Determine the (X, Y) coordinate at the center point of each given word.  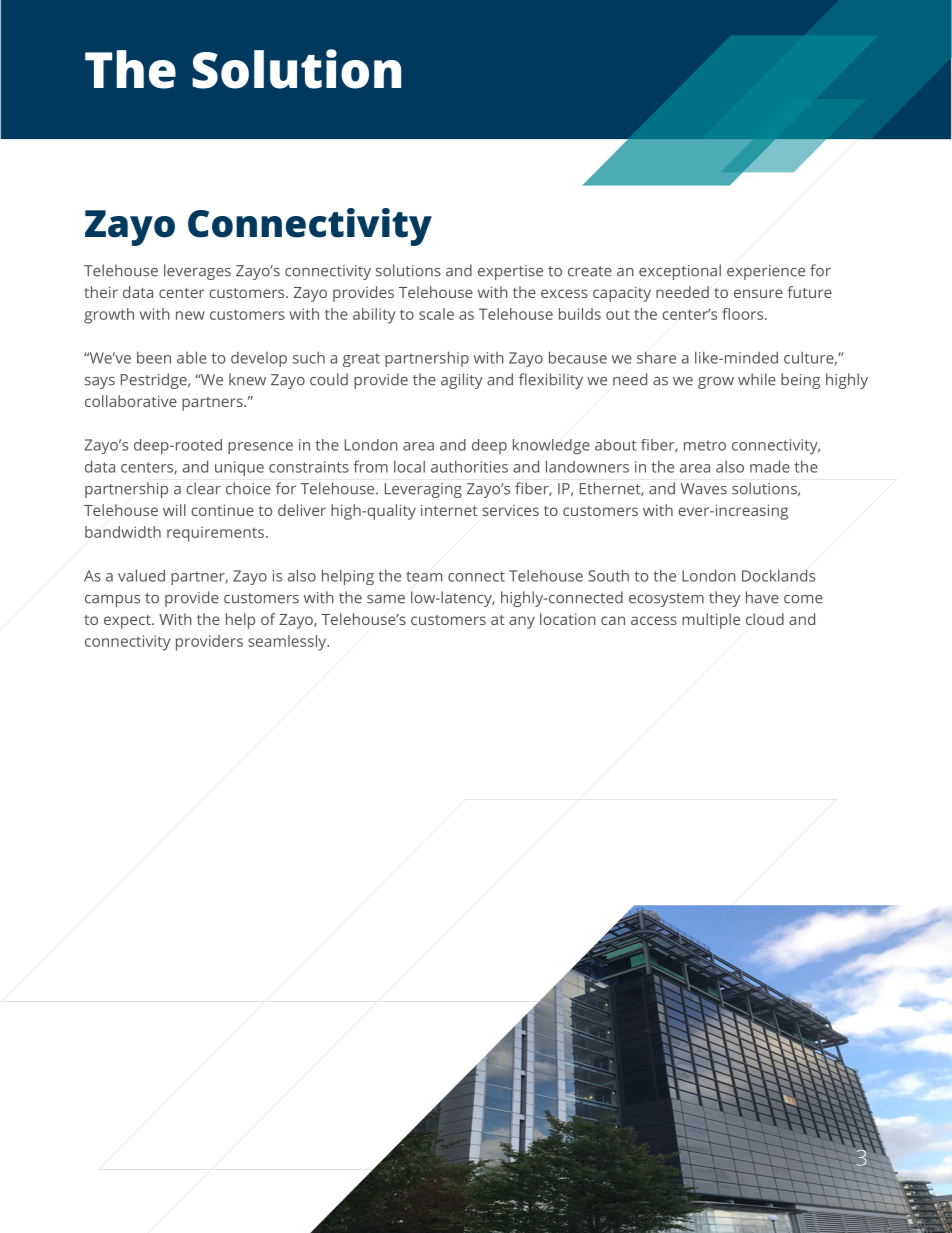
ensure (758, 293)
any (522, 622)
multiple (711, 621)
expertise (510, 272)
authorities (469, 466)
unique (239, 468)
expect (128, 622)
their (101, 292)
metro (705, 445)
